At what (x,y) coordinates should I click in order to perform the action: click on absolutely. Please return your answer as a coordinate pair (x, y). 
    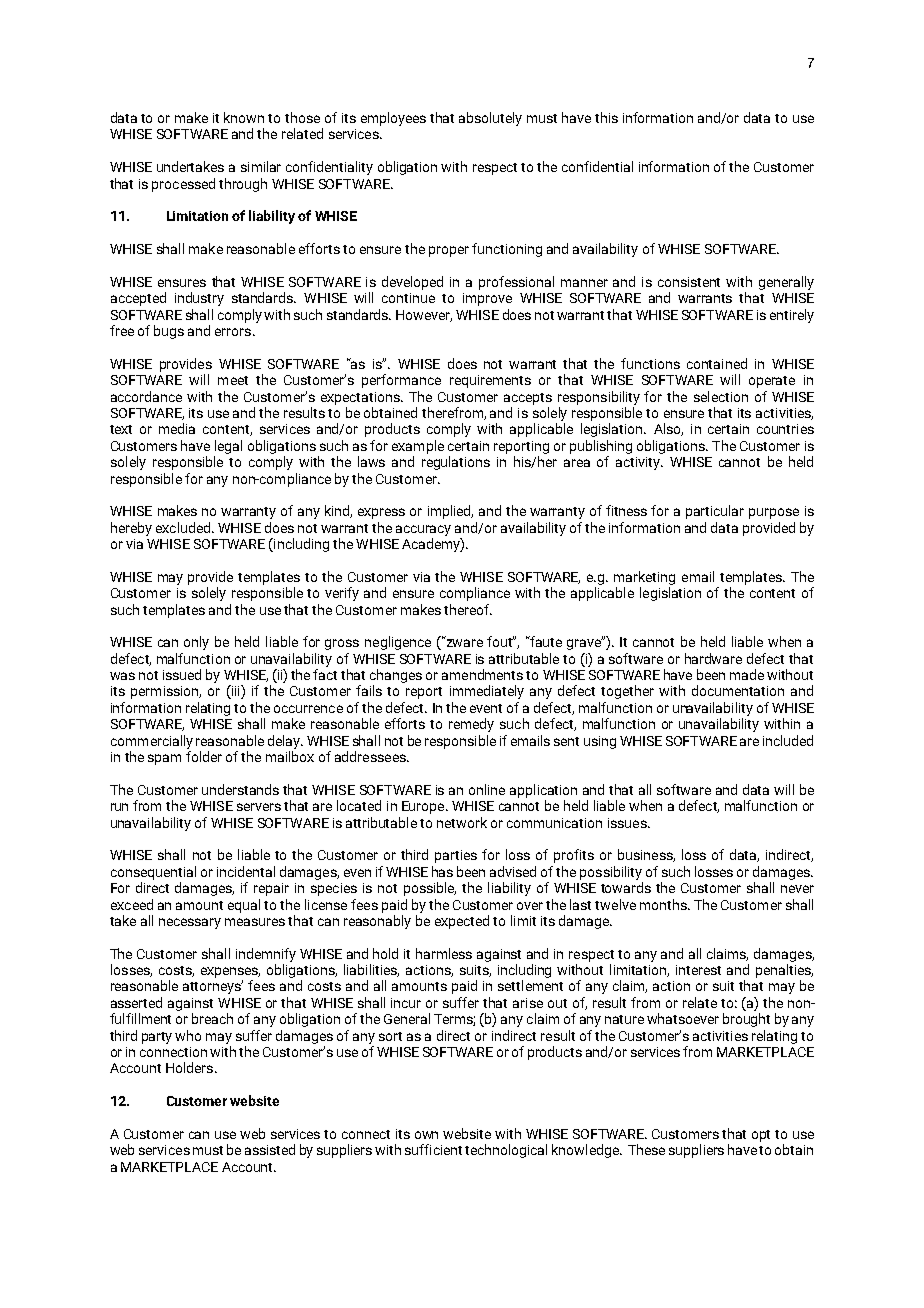
    Looking at the image, I should click on (490, 119).
